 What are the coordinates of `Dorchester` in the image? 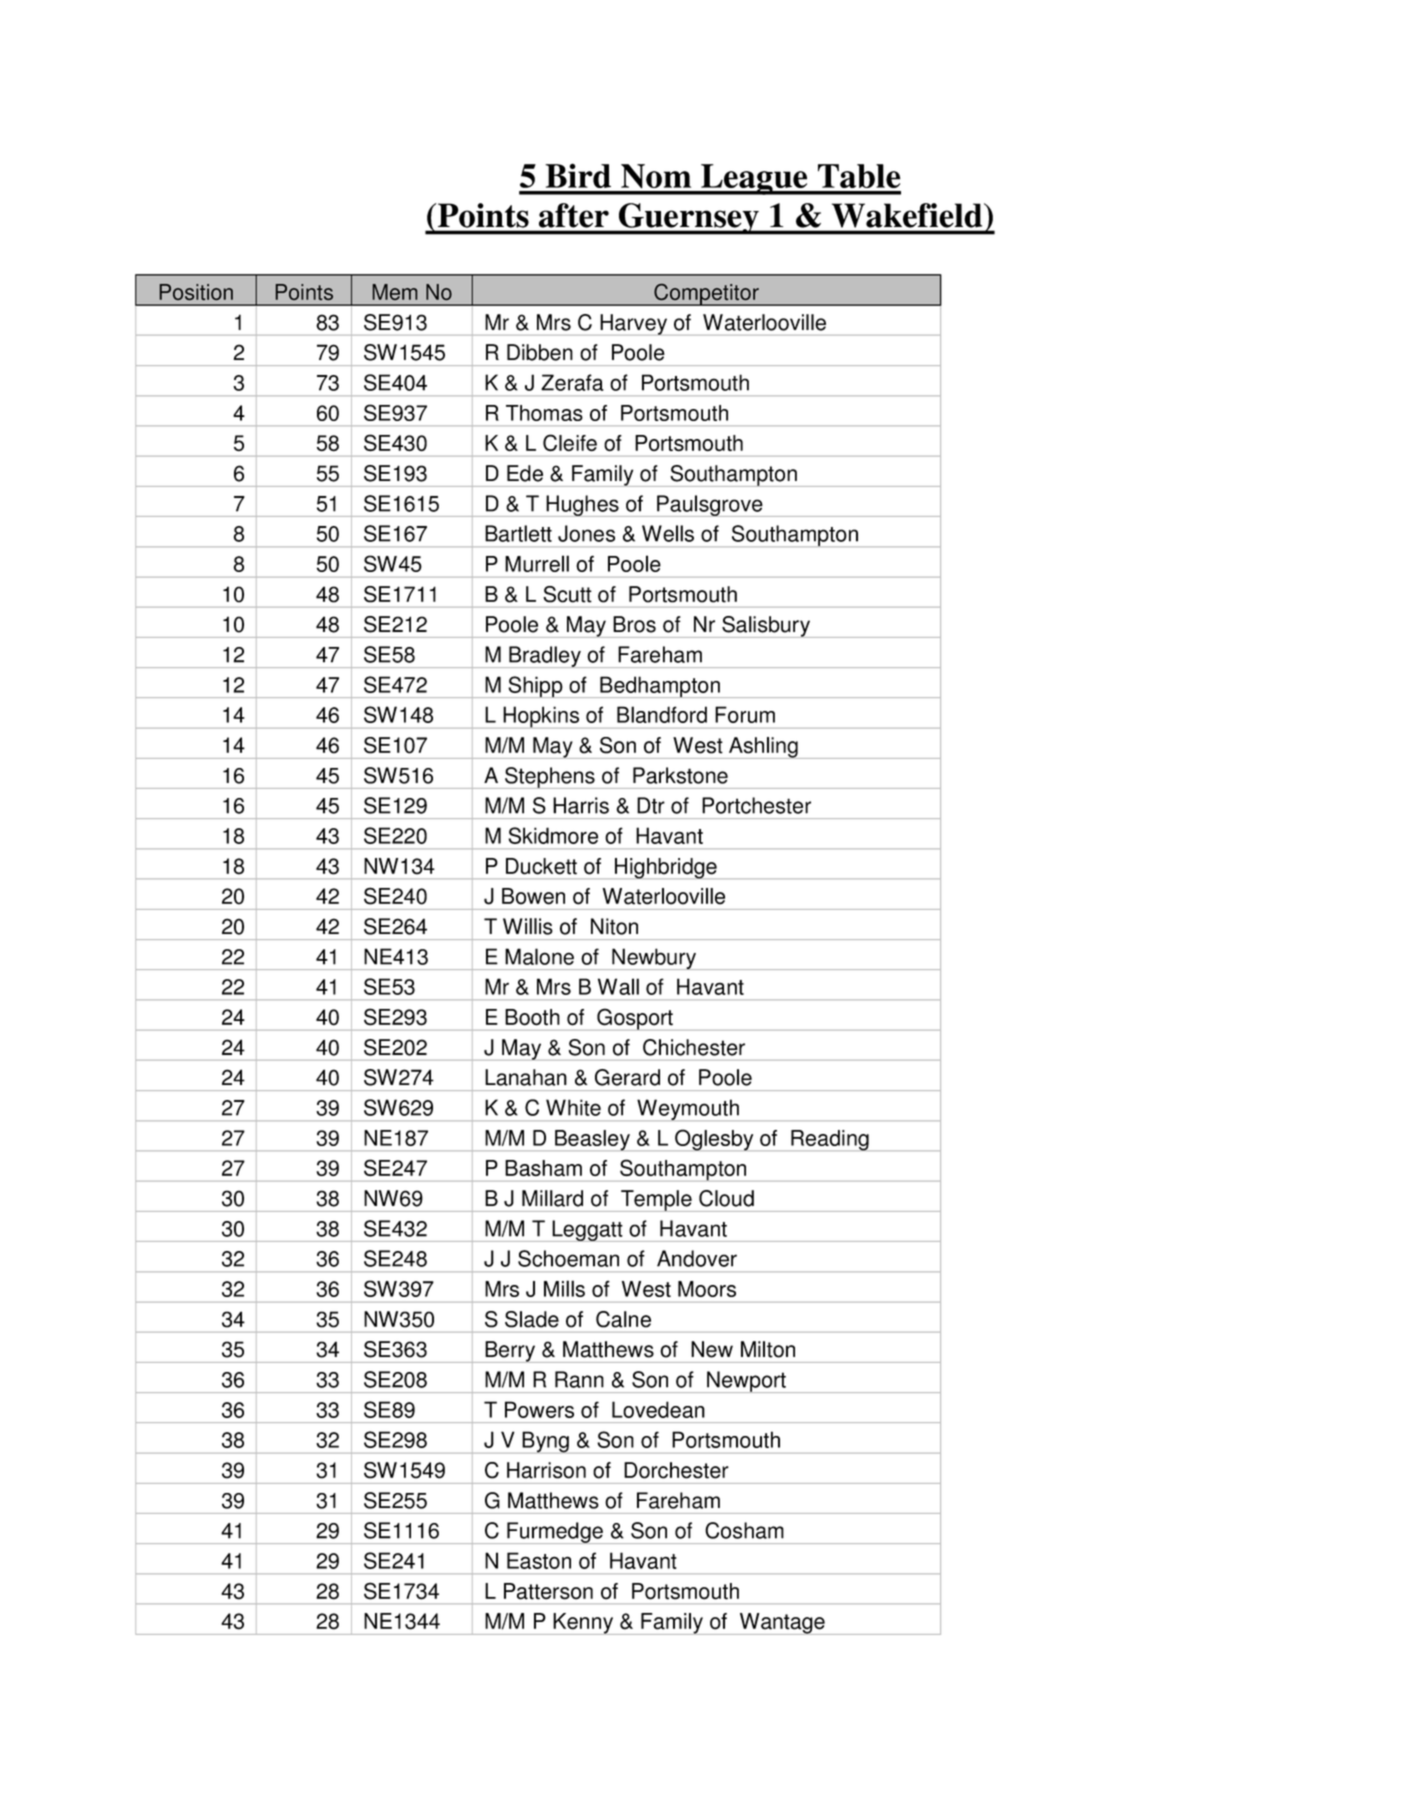 It's located at (676, 1470).
